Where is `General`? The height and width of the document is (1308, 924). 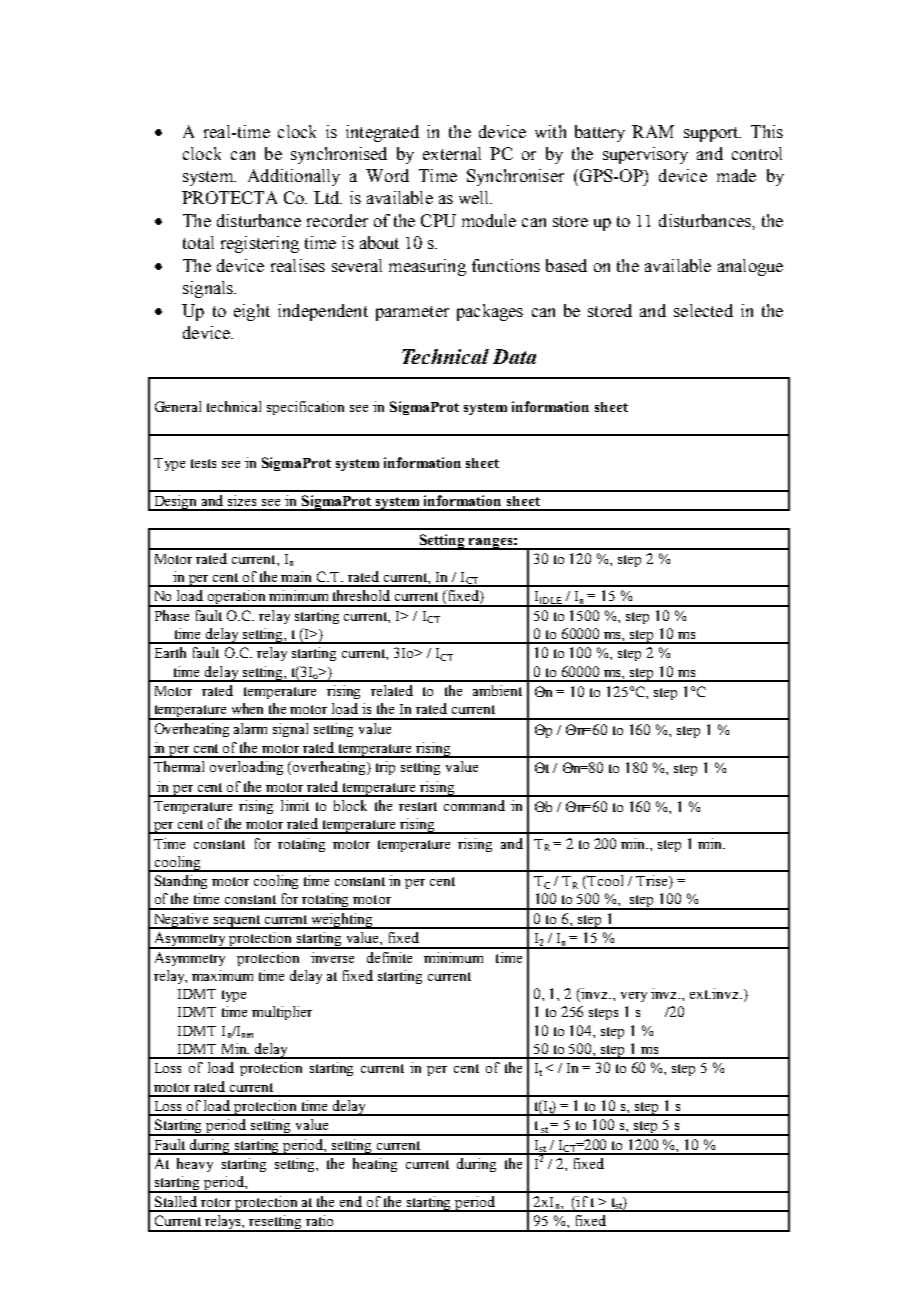
General is located at coordinates (178, 406).
